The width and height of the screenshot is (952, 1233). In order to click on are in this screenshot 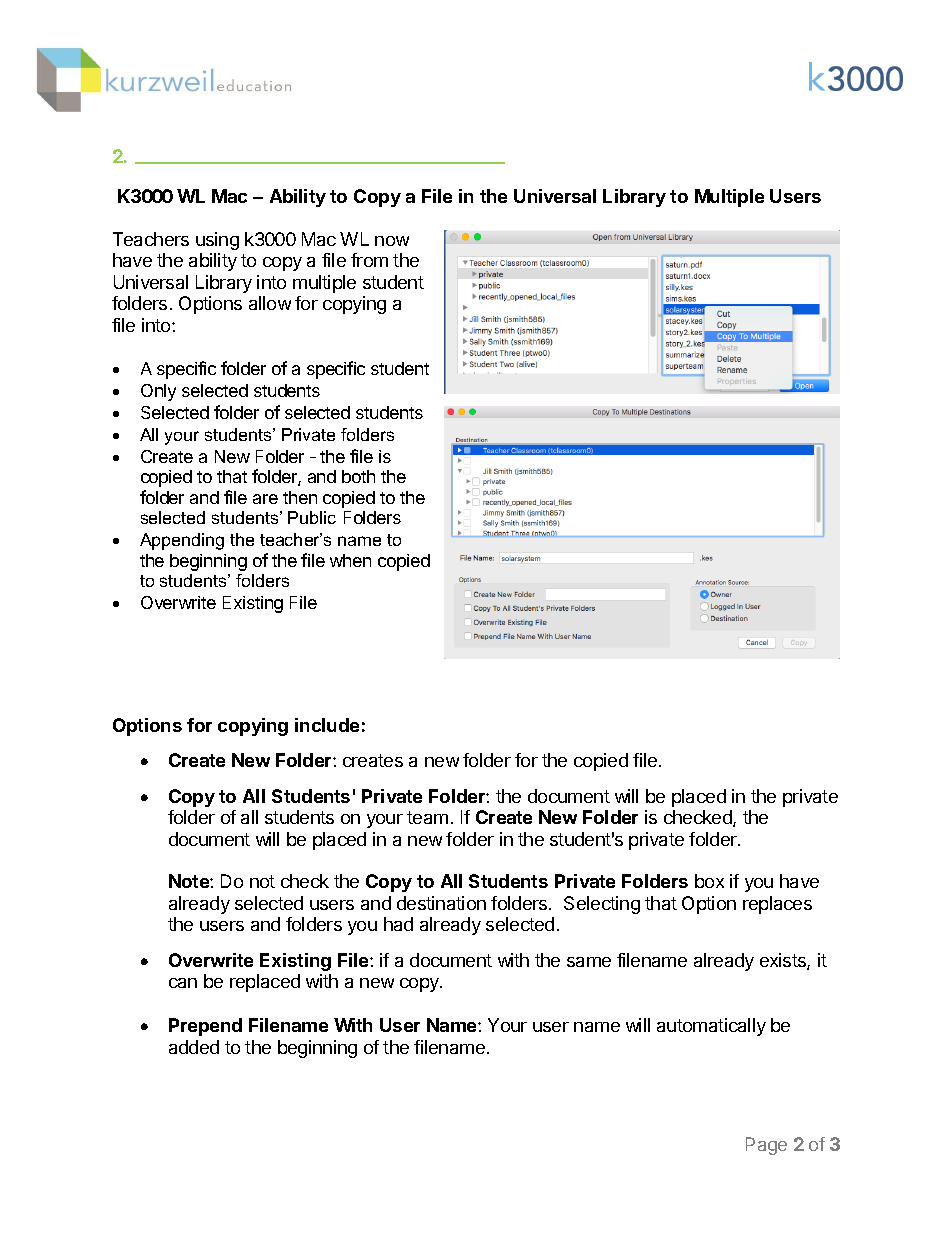, I will do `click(265, 499)`.
